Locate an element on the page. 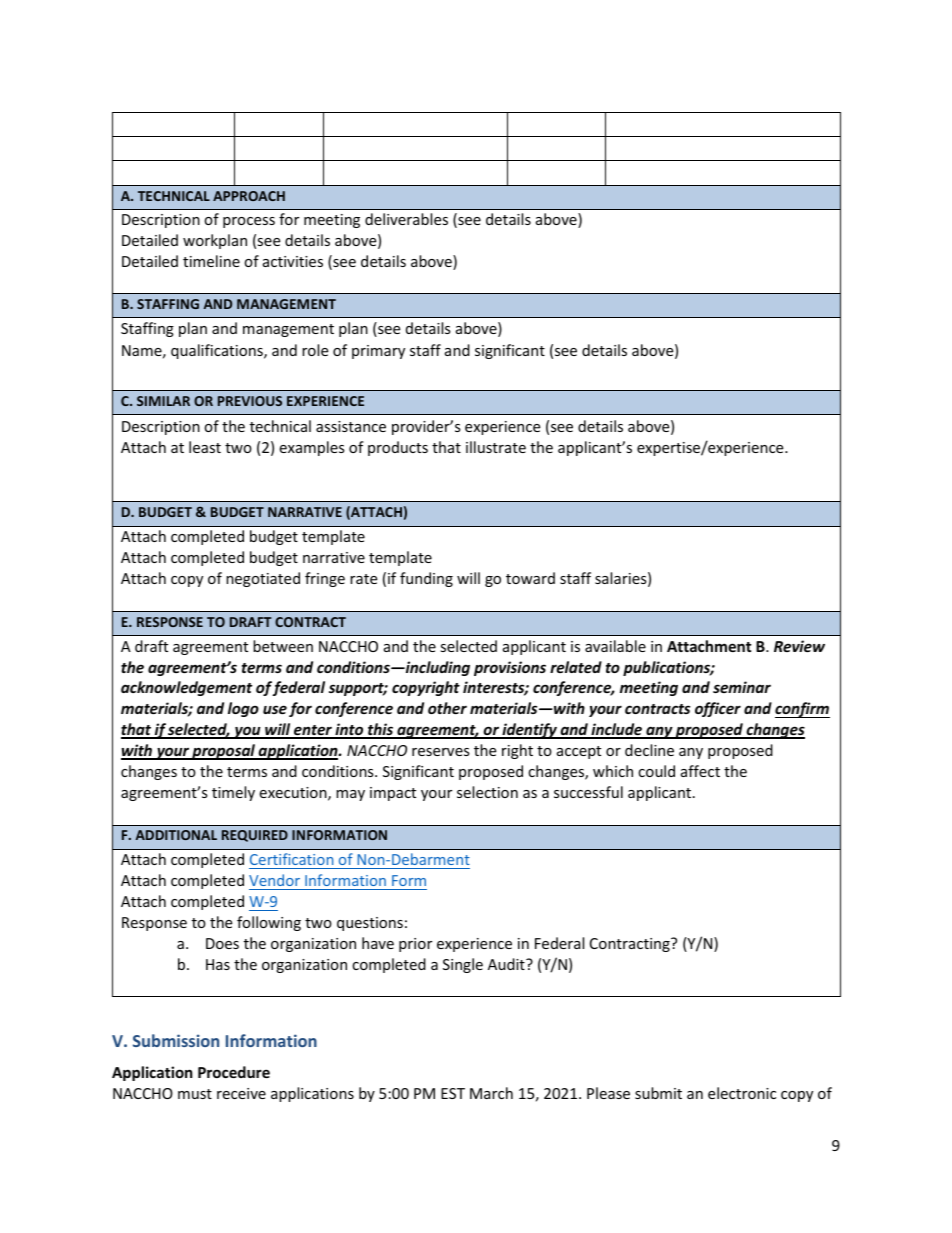  deliverables is located at coordinates (406, 219).
